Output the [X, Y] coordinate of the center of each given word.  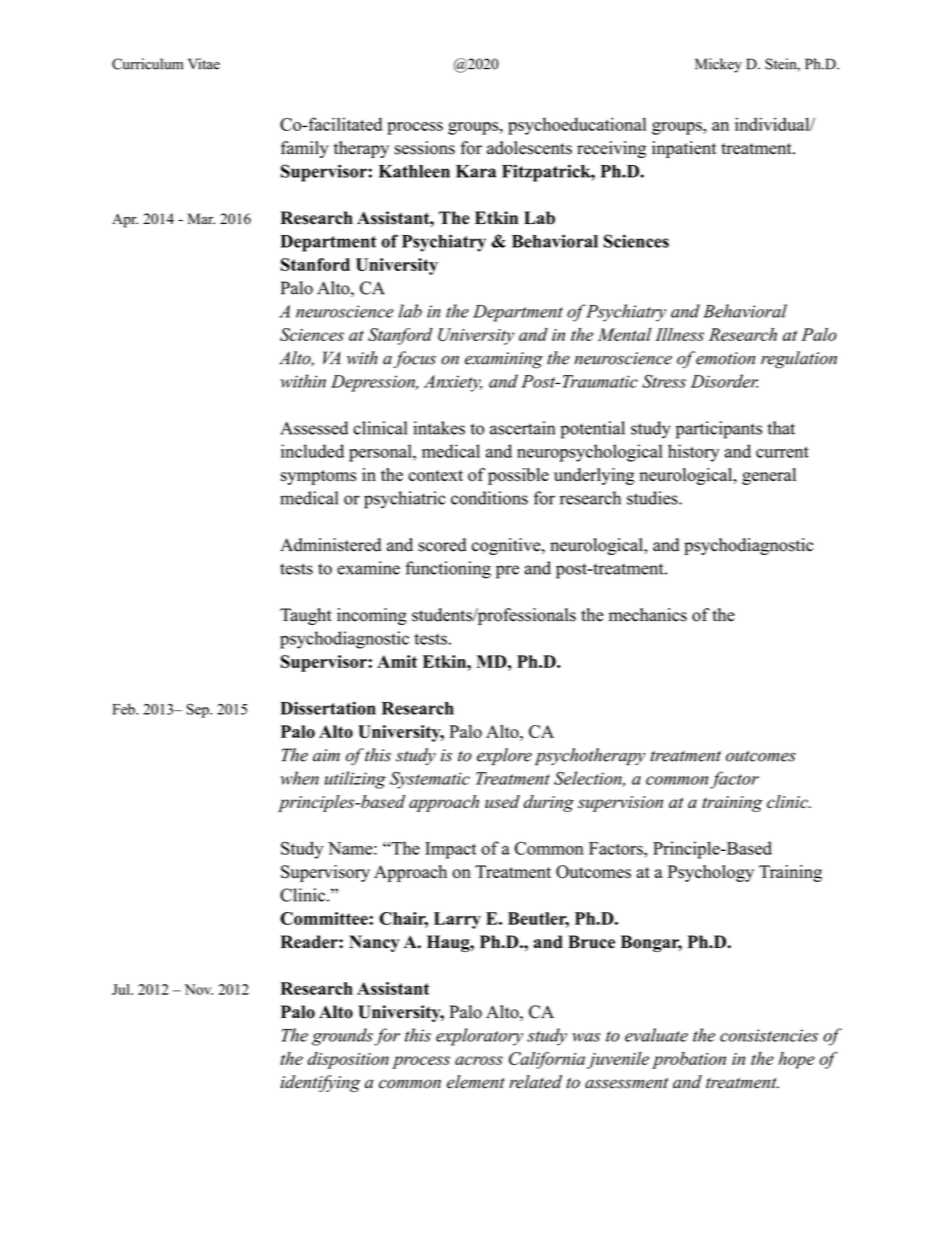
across [479, 1060]
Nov [199, 989]
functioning [448, 570]
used [502, 801]
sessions [425, 148]
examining [504, 360]
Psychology [711, 873]
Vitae [204, 64]
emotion [725, 358]
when [300, 778]
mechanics [648, 615]
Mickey [718, 65]
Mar [201, 218]
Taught [306, 616]
